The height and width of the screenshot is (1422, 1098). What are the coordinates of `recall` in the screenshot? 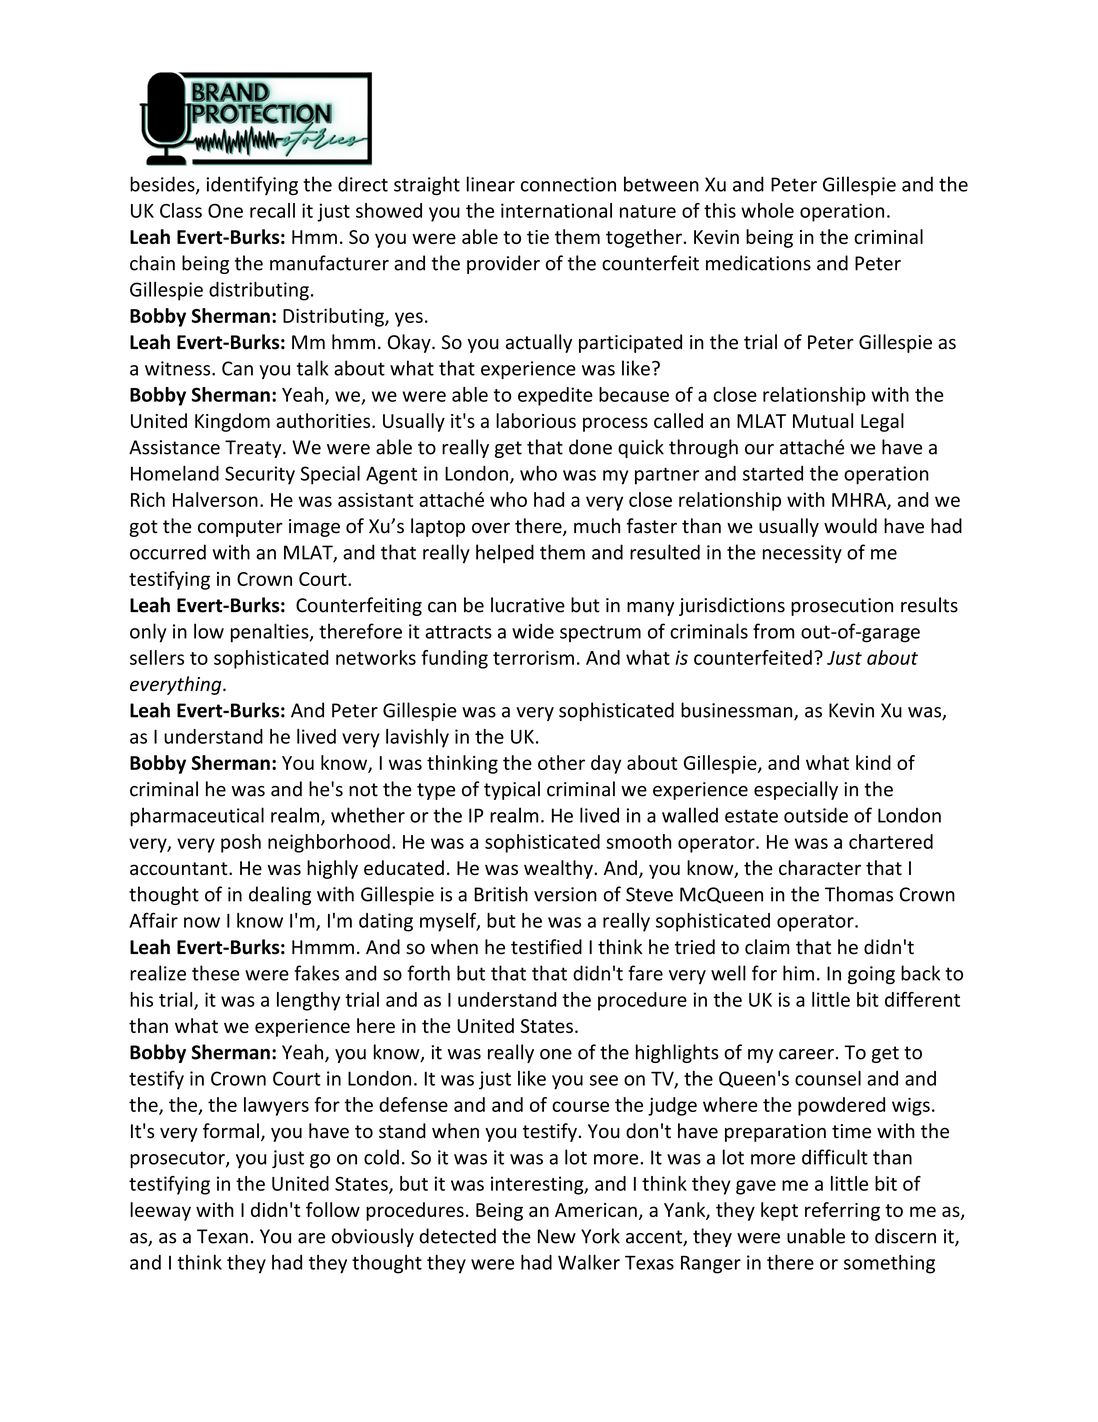 It's located at (272, 210).
